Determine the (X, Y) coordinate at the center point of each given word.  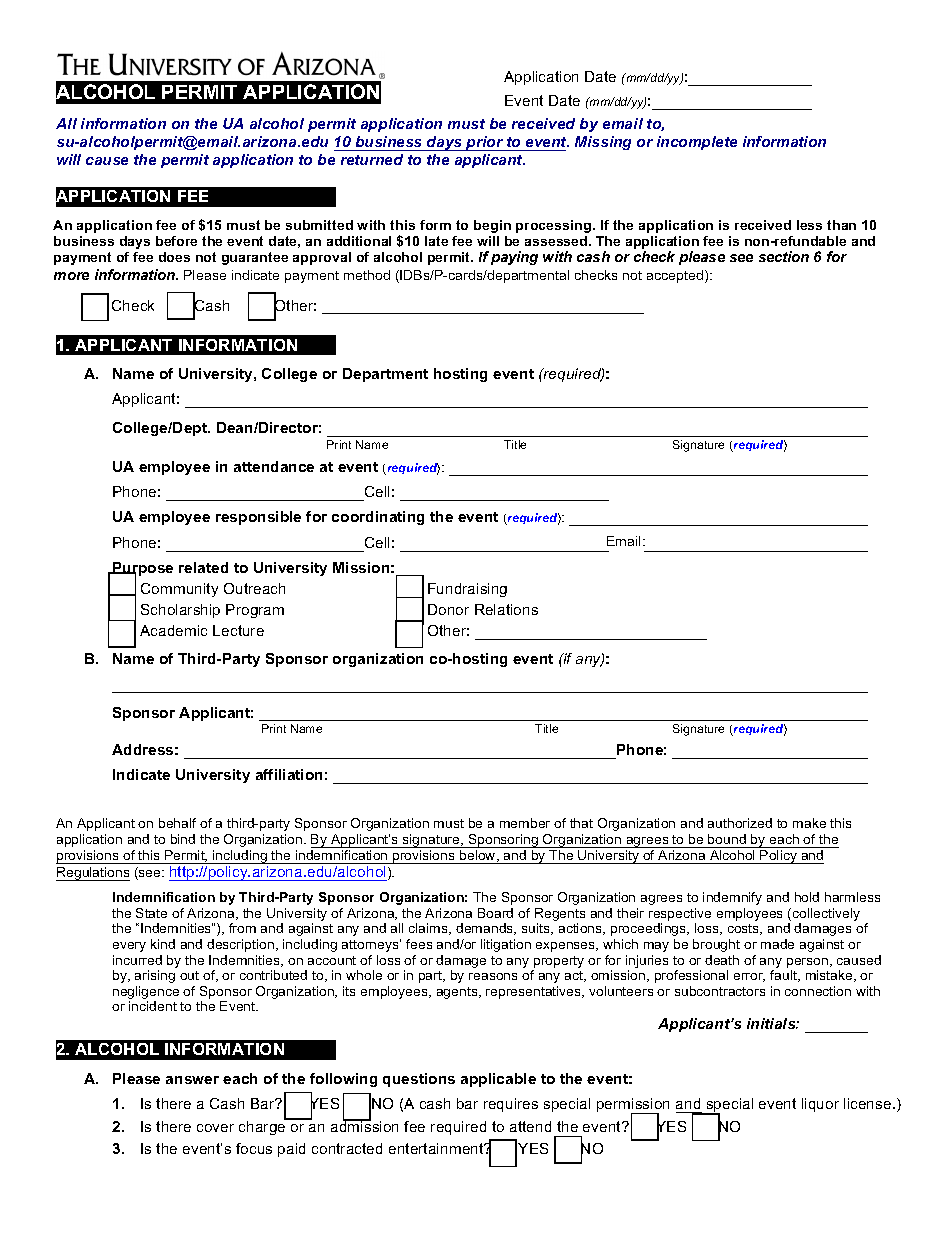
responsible (258, 518)
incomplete (697, 143)
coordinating (378, 518)
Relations (506, 609)
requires (511, 1105)
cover (215, 1128)
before (176, 241)
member (525, 823)
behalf (177, 823)
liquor (820, 1105)
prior (485, 143)
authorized (740, 823)
